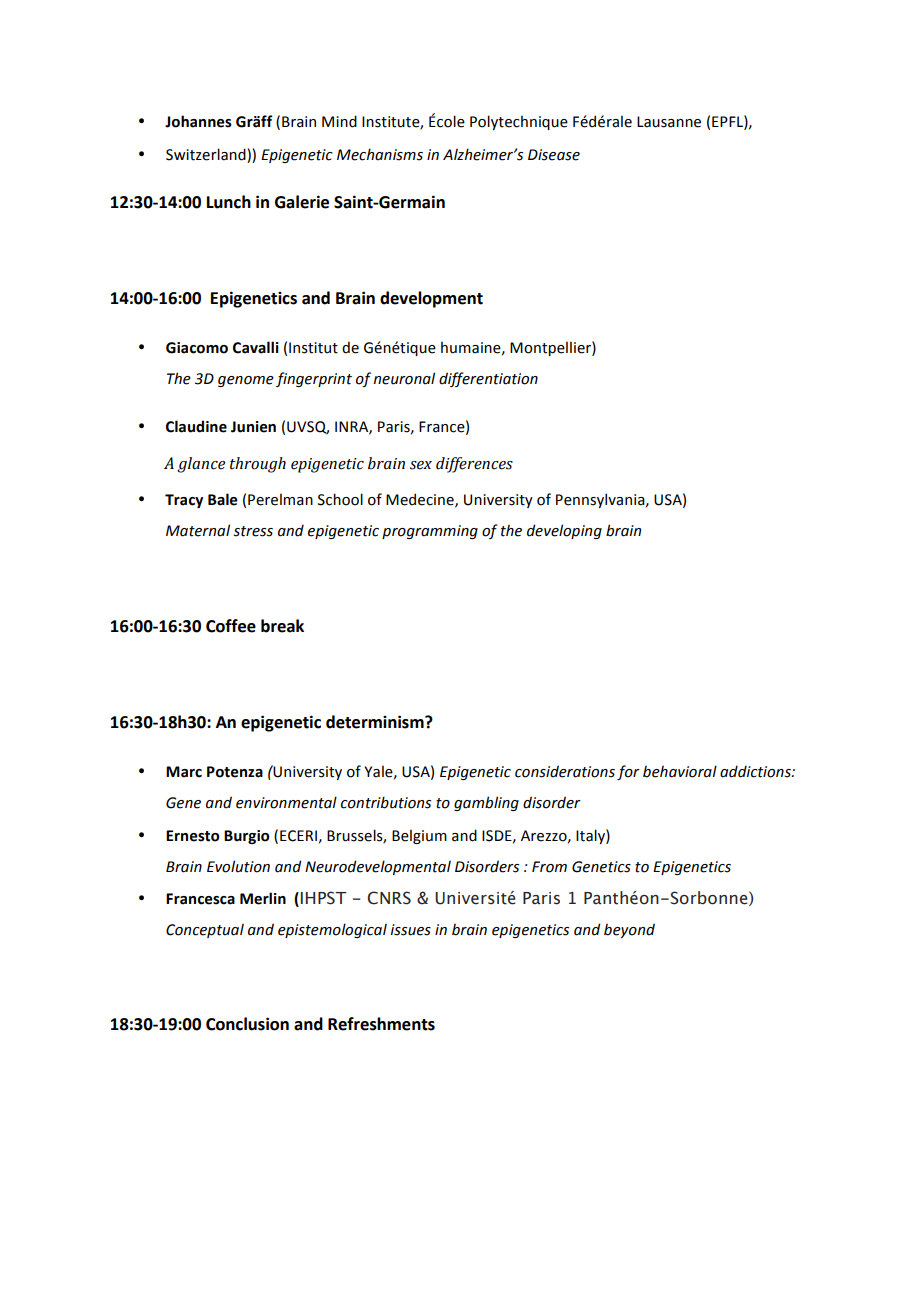  I want to click on developing, so click(564, 531).
